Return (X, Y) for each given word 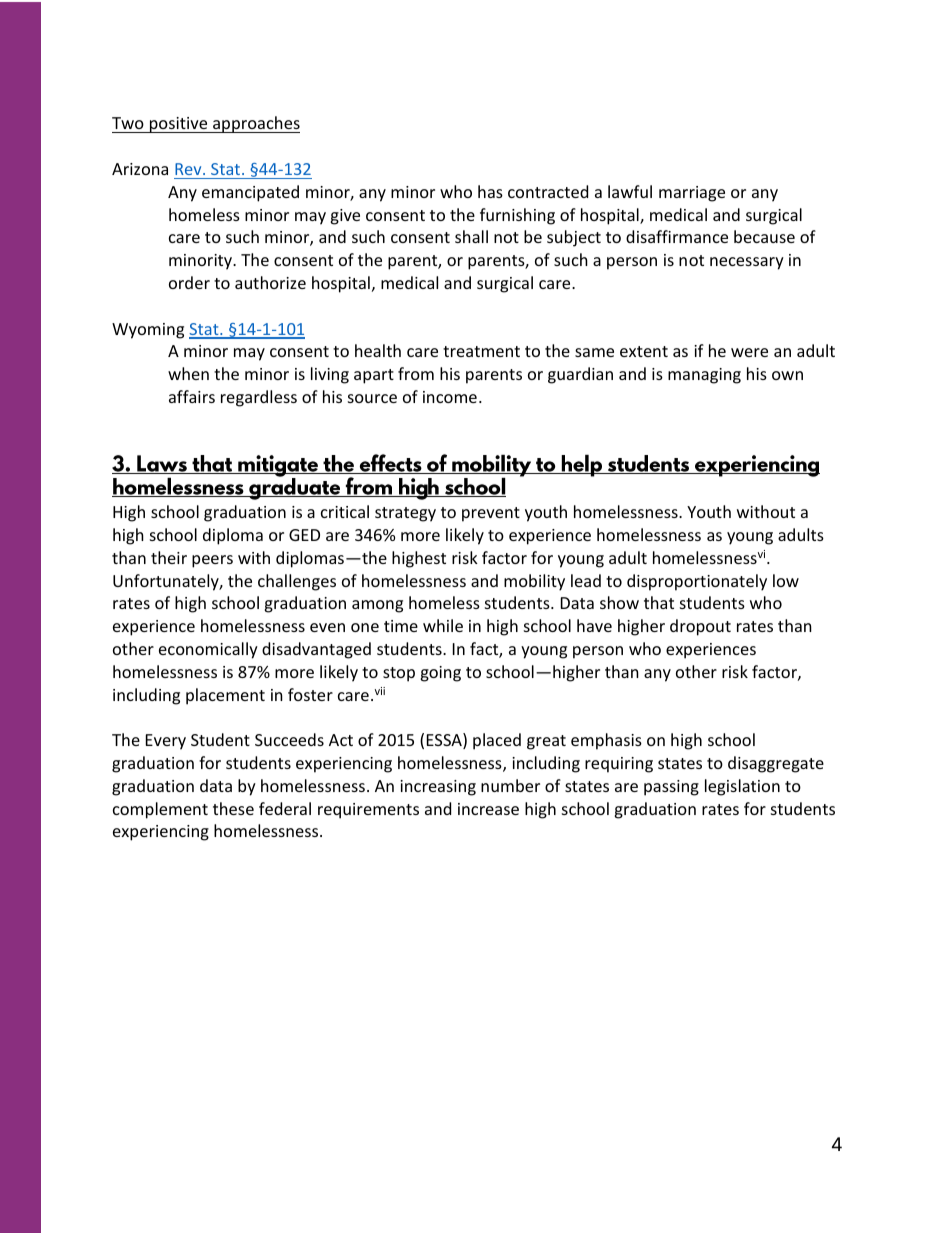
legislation (742, 787)
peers (212, 561)
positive (179, 125)
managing (704, 376)
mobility (534, 582)
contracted (548, 191)
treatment (481, 351)
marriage (692, 194)
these (233, 808)
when (188, 373)
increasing (438, 788)
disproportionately (697, 582)
